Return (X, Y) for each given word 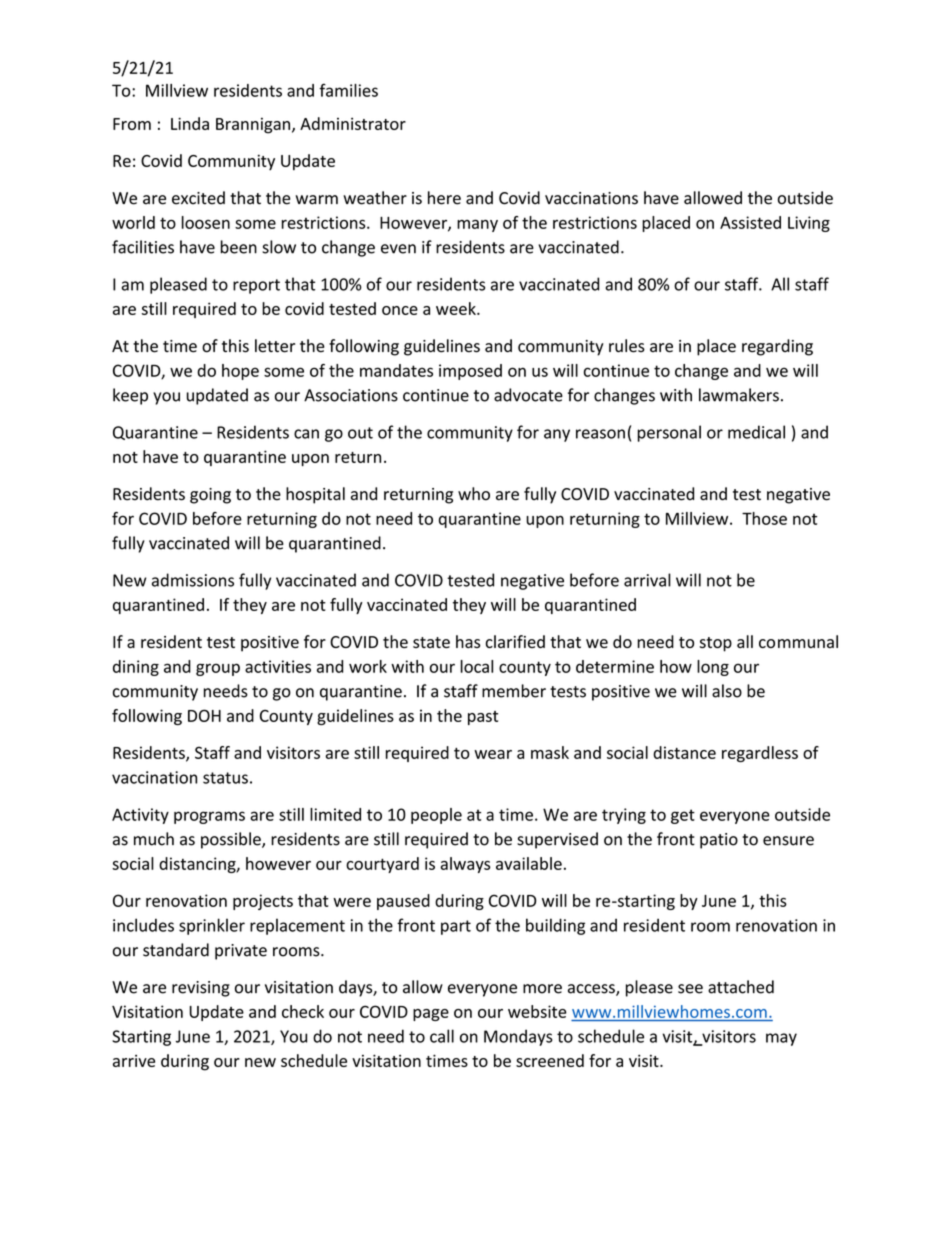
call (442, 1036)
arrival (647, 580)
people (436, 816)
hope (240, 372)
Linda (190, 123)
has (468, 641)
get (683, 816)
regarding (777, 347)
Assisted (750, 222)
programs (209, 817)
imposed (470, 372)
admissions (193, 580)
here (444, 198)
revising (201, 989)
